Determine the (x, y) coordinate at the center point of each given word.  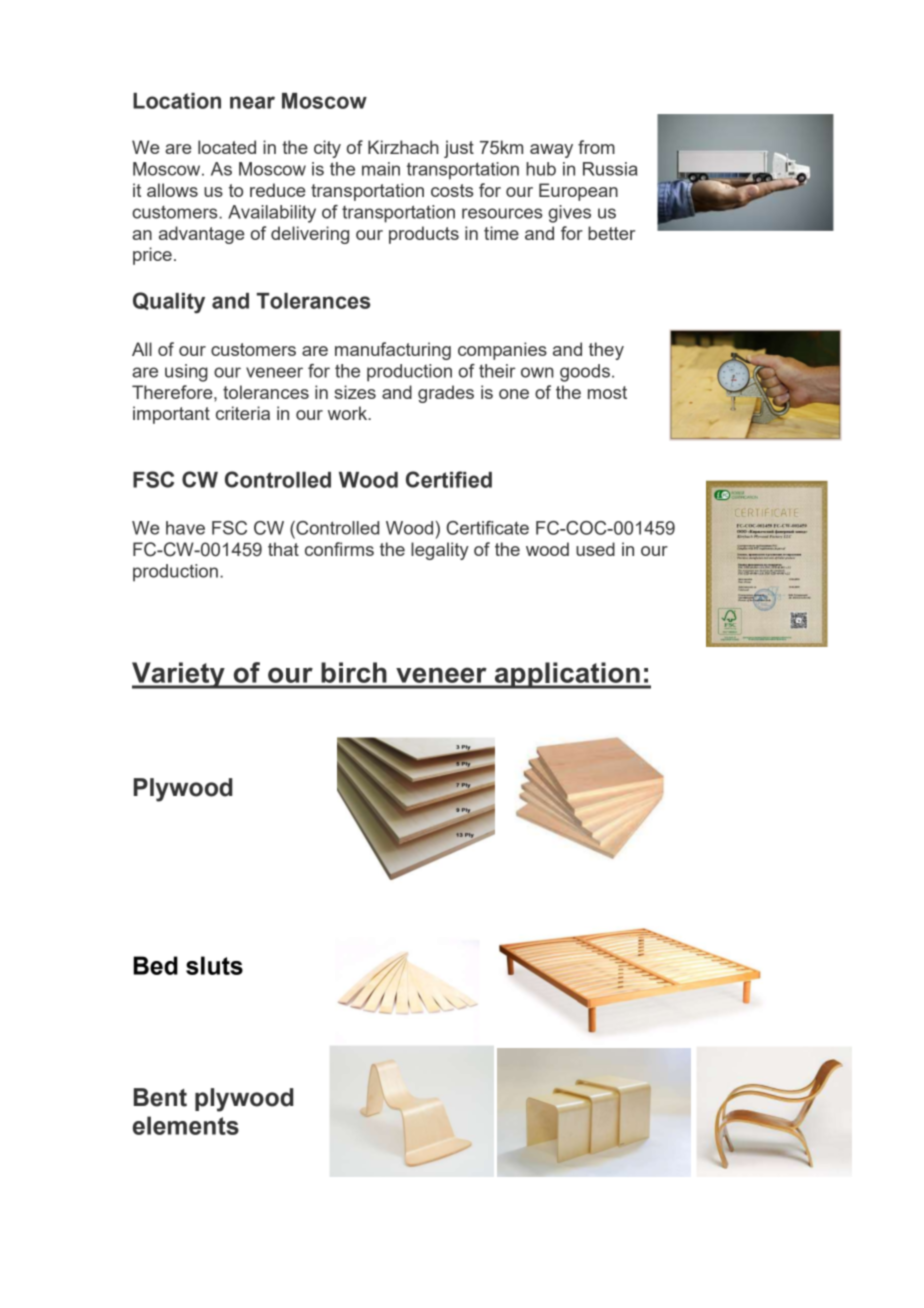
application (567, 675)
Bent (160, 1097)
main (381, 169)
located (227, 147)
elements (186, 1125)
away (551, 151)
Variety (179, 675)
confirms (339, 549)
